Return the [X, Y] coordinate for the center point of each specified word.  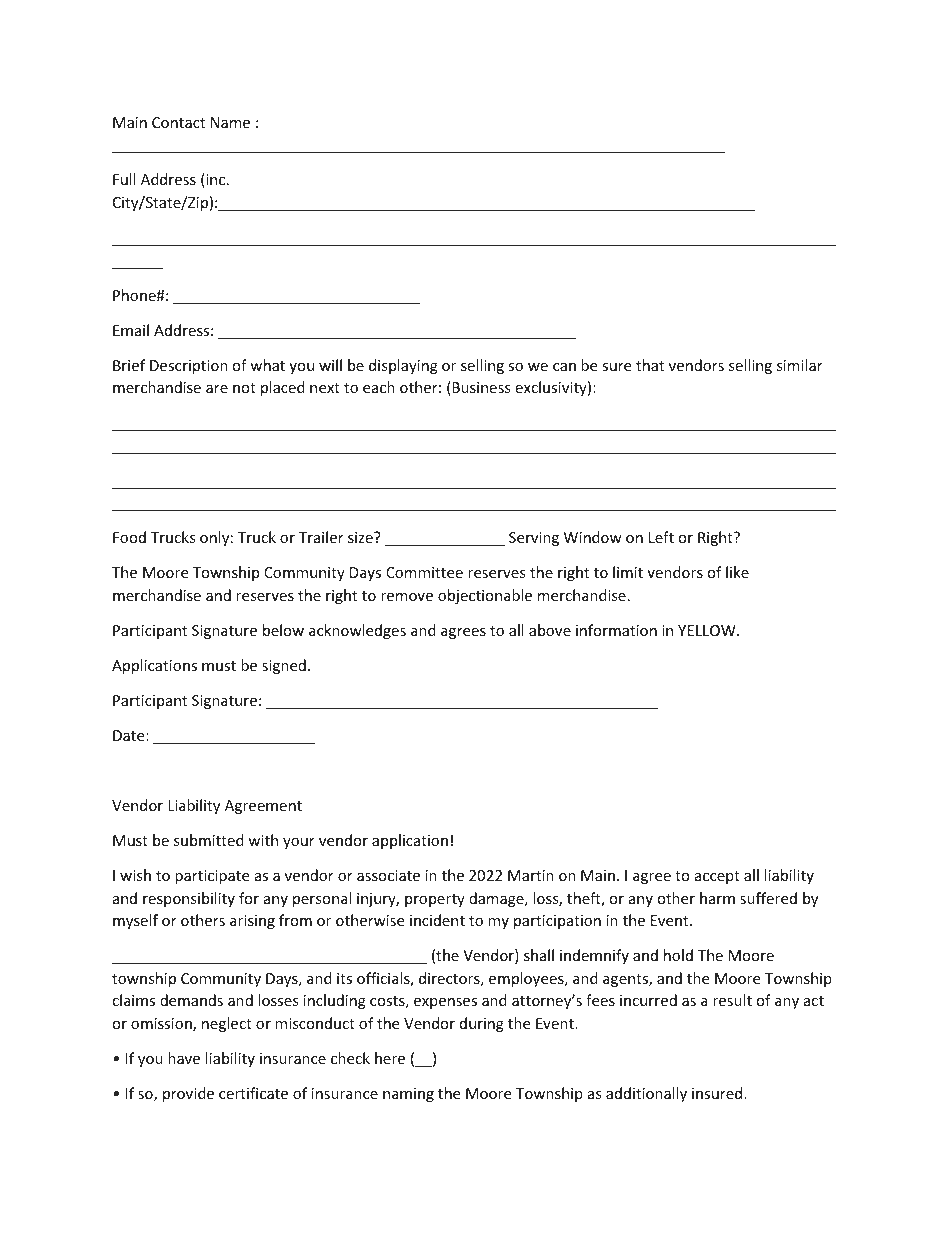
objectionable [485, 596]
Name [230, 122]
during [482, 1024]
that [650, 365]
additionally [646, 1094]
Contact [178, 122]
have [184, 1058]
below [283, 630]
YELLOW [708, 630]
